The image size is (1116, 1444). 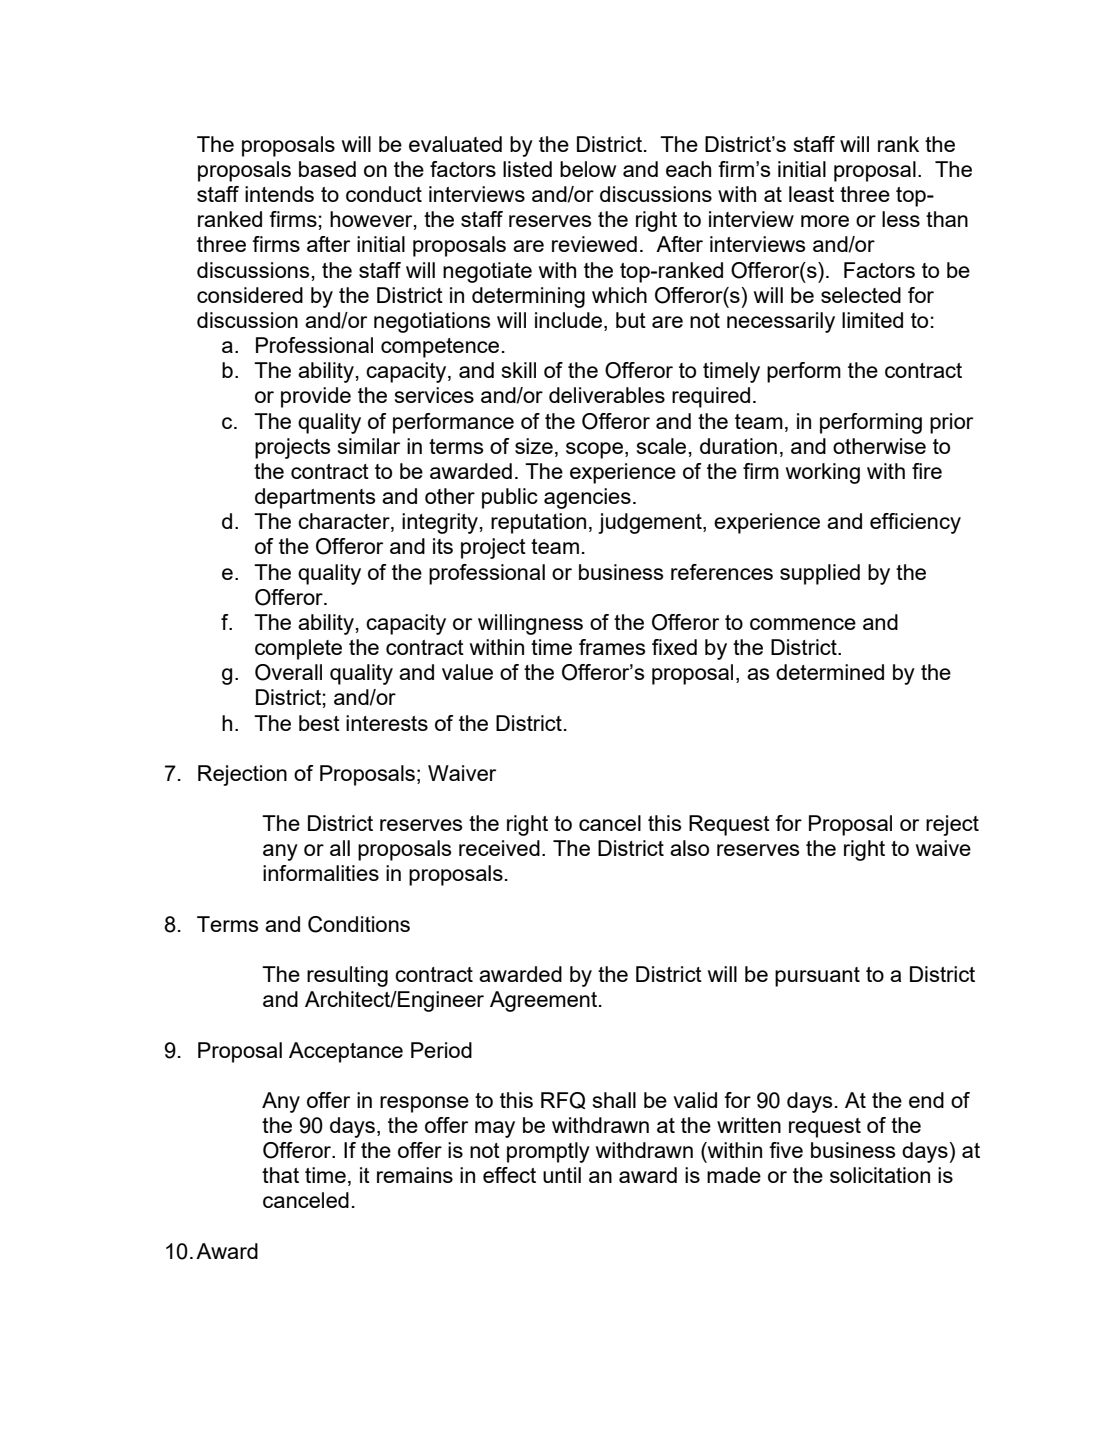 I want to click on frames, so click(x=612, y=647).
